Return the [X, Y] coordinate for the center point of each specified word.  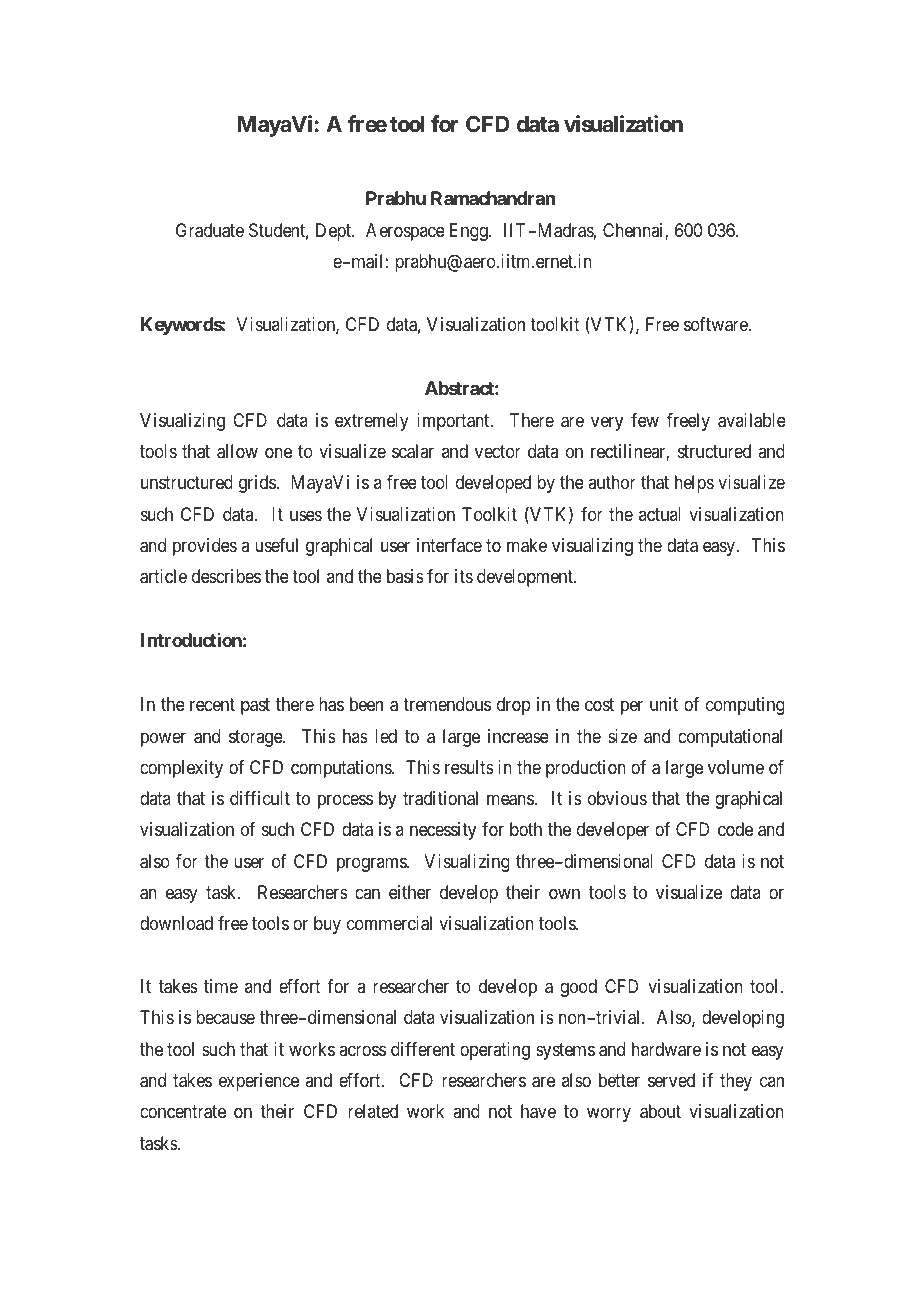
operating [495, 1051]
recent [212, 704]
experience [259, 1082]
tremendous [447, 704]
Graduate [210, 230]
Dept [335, 232]
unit [664, 704]
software [716, 324]
